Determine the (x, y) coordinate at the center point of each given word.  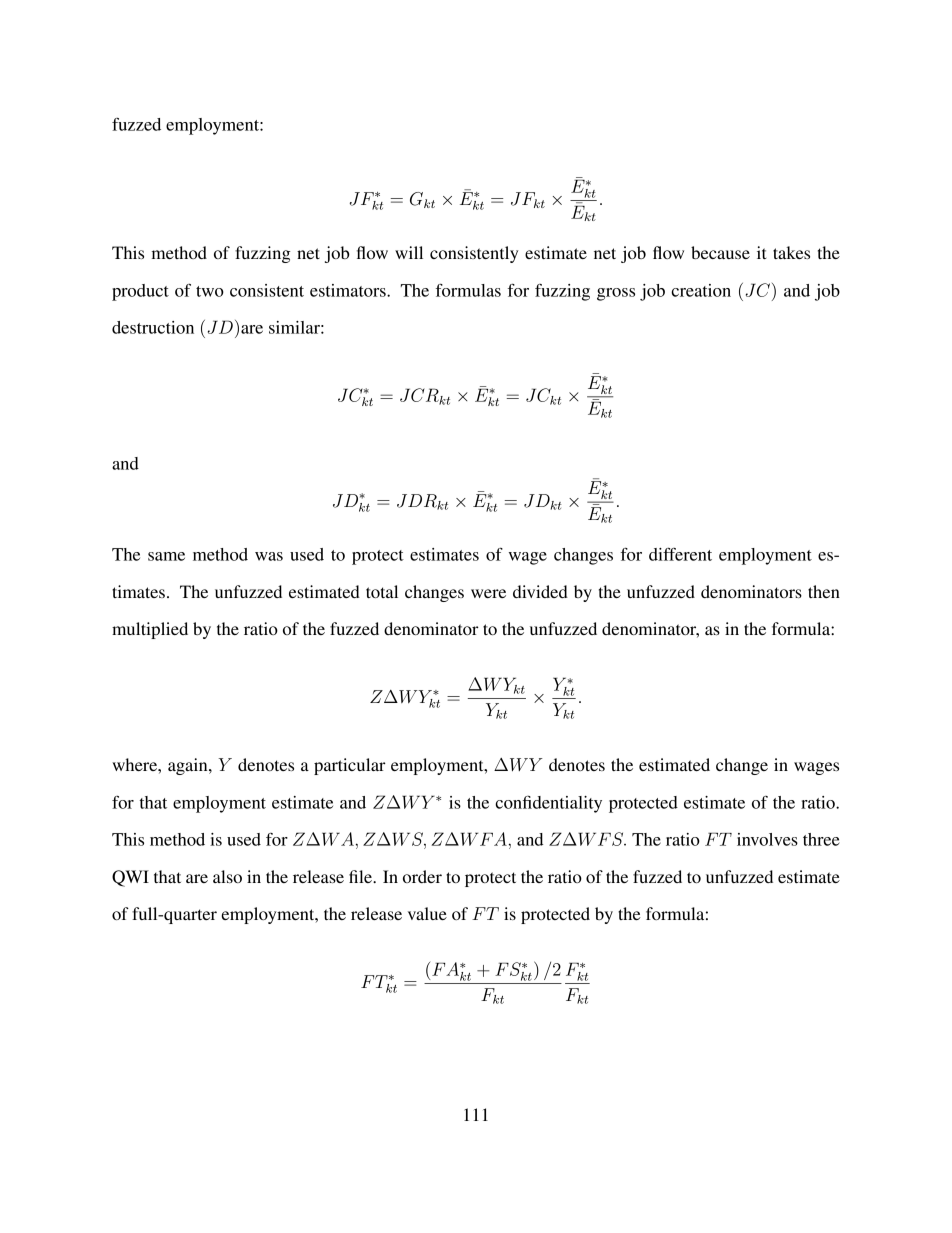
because (720, 252)
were (488, 593)
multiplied (150, 630)
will (409, 252)
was (269, 556)
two (210, 291)
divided (540, 591)
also (227, 876)
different (680, 554)
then (824, 591)
